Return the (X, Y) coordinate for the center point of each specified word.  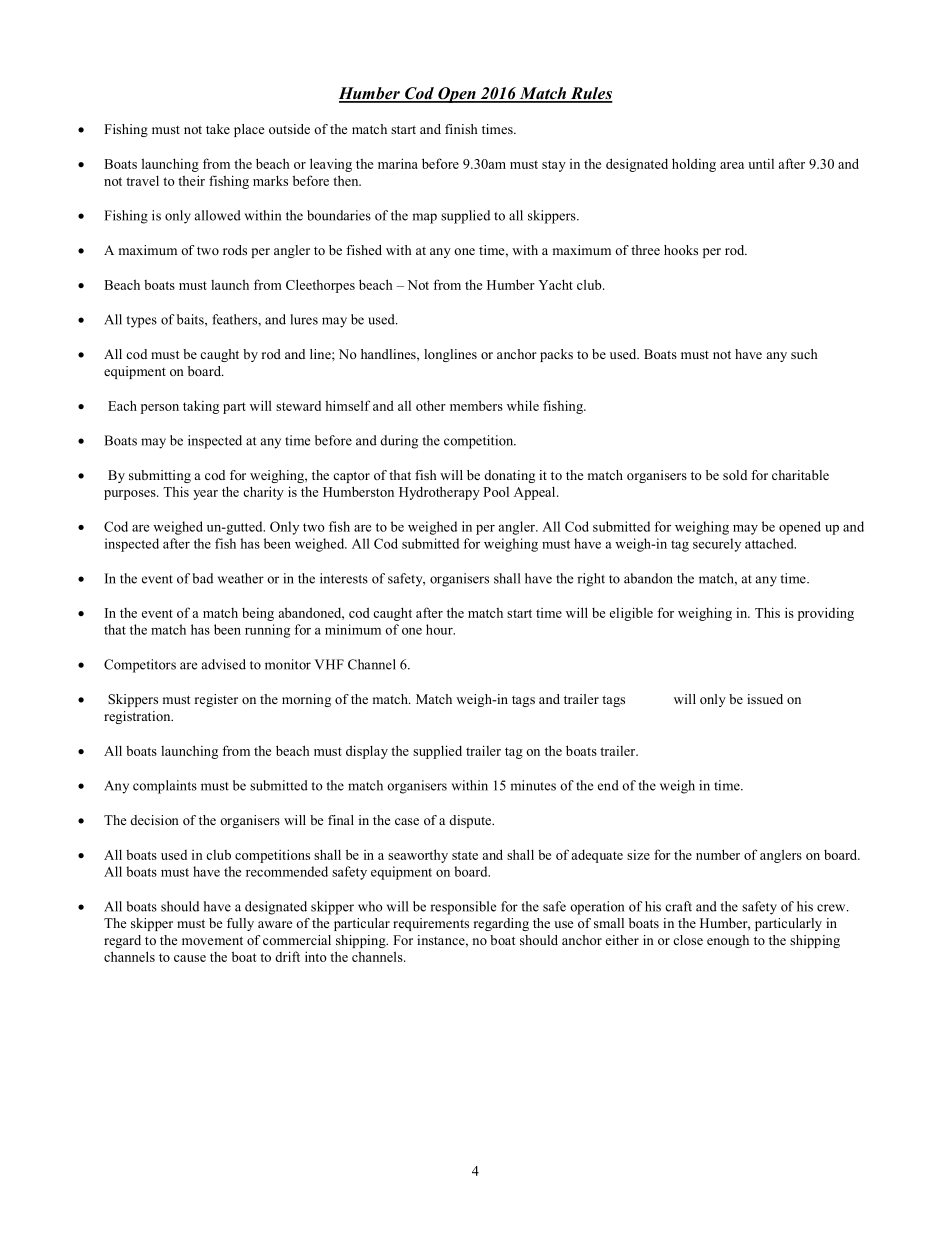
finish (461, 129)
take (218, 129)
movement (212, 940)
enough (728, 941)
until (761, 164)
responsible (463, 908)
